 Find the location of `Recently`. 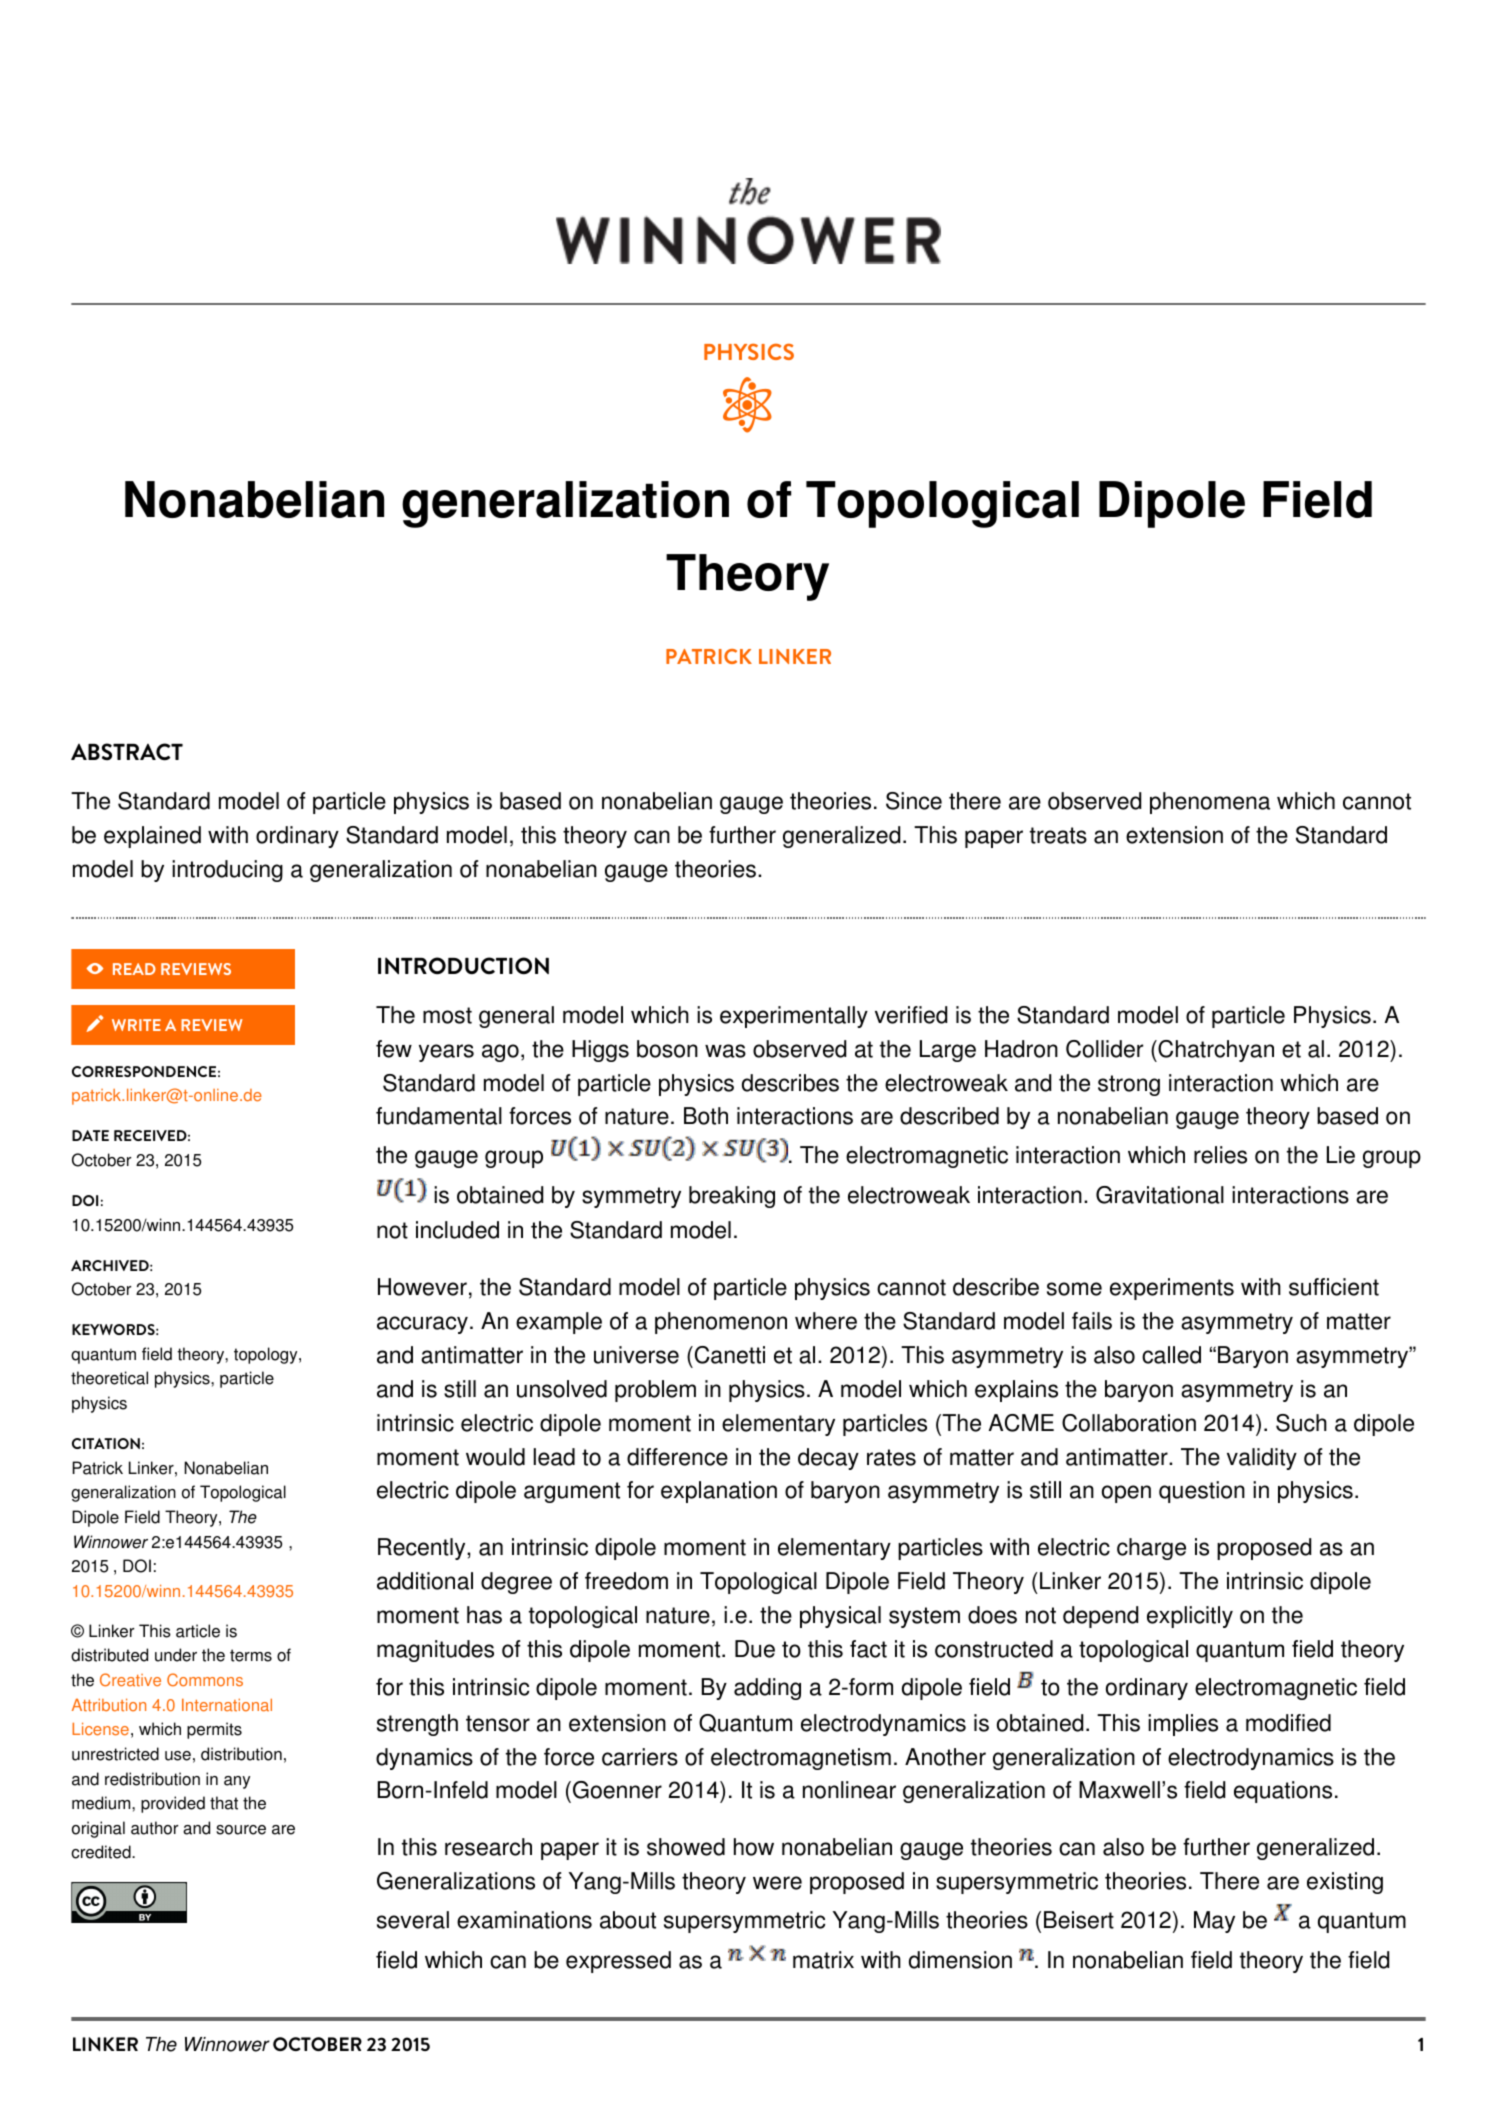

Recently is located at coordinates (423, 1549).
